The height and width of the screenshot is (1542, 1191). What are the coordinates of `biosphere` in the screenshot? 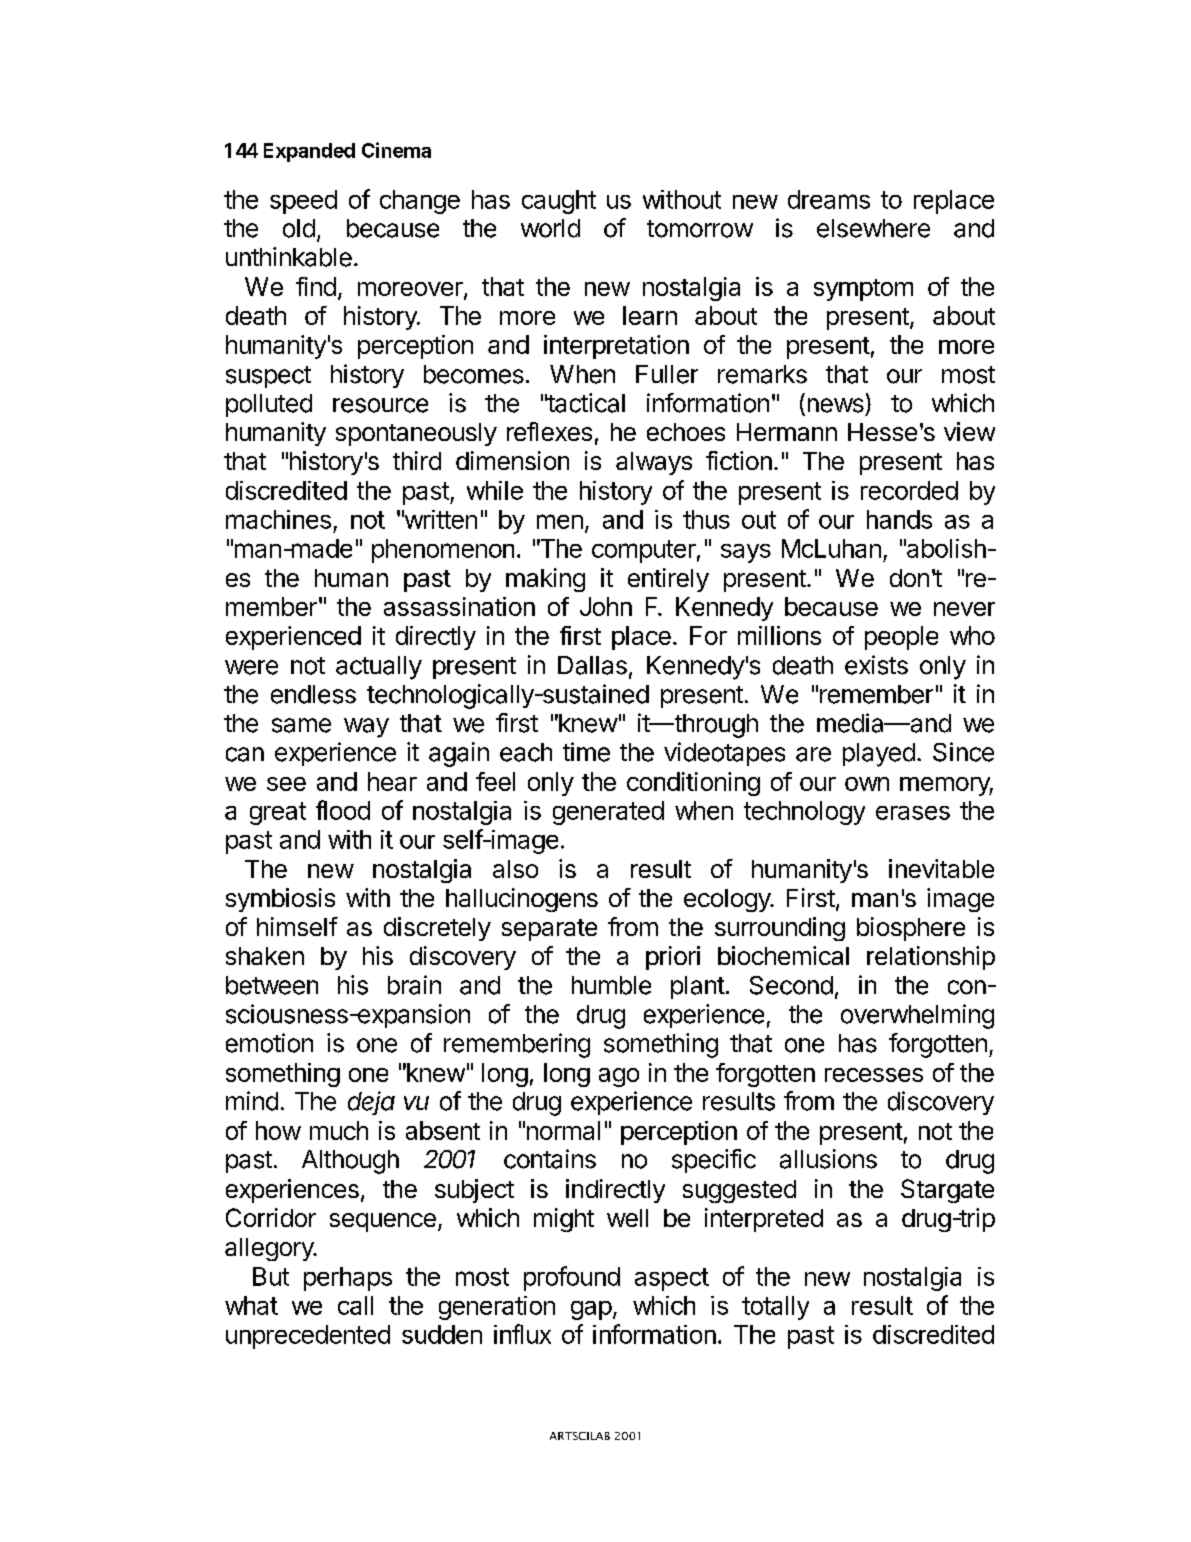 It's located at (911, 929).
